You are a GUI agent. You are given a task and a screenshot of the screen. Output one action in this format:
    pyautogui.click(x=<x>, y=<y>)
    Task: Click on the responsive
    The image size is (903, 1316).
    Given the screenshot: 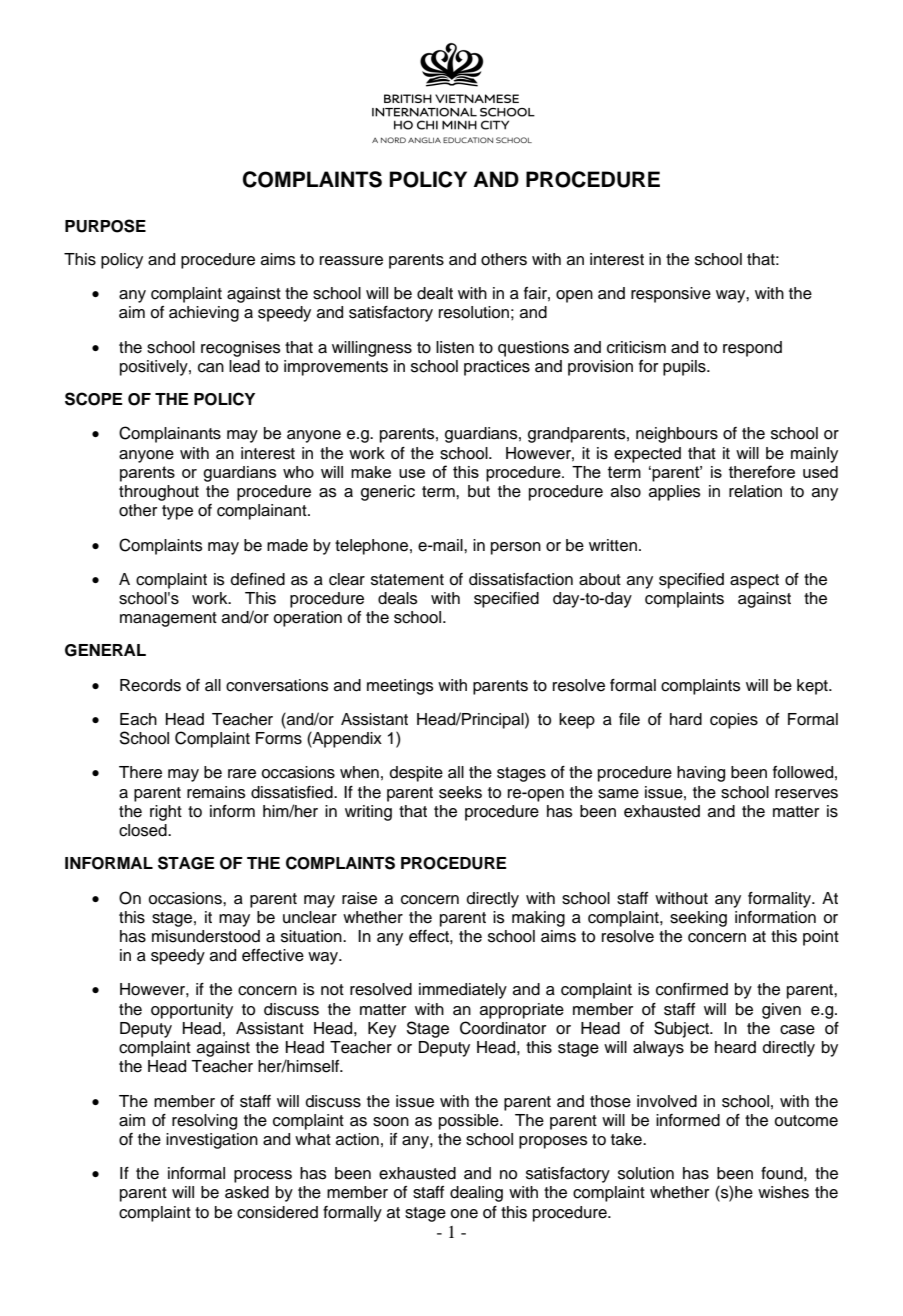 What is the action you would take?
    pyautogui.click(x=671, y=295)
